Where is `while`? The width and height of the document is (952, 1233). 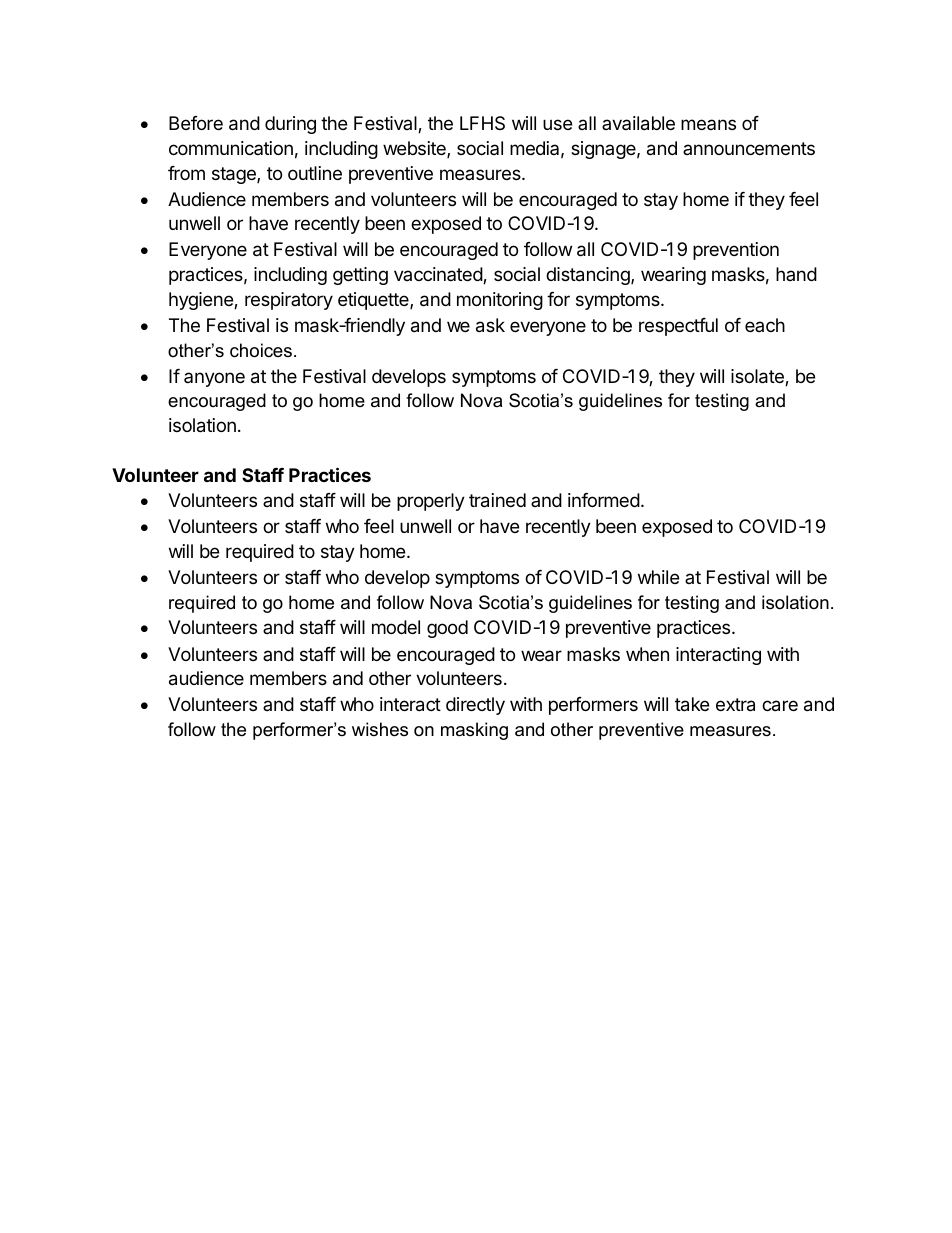 while is located at coordinates (658, 577).
